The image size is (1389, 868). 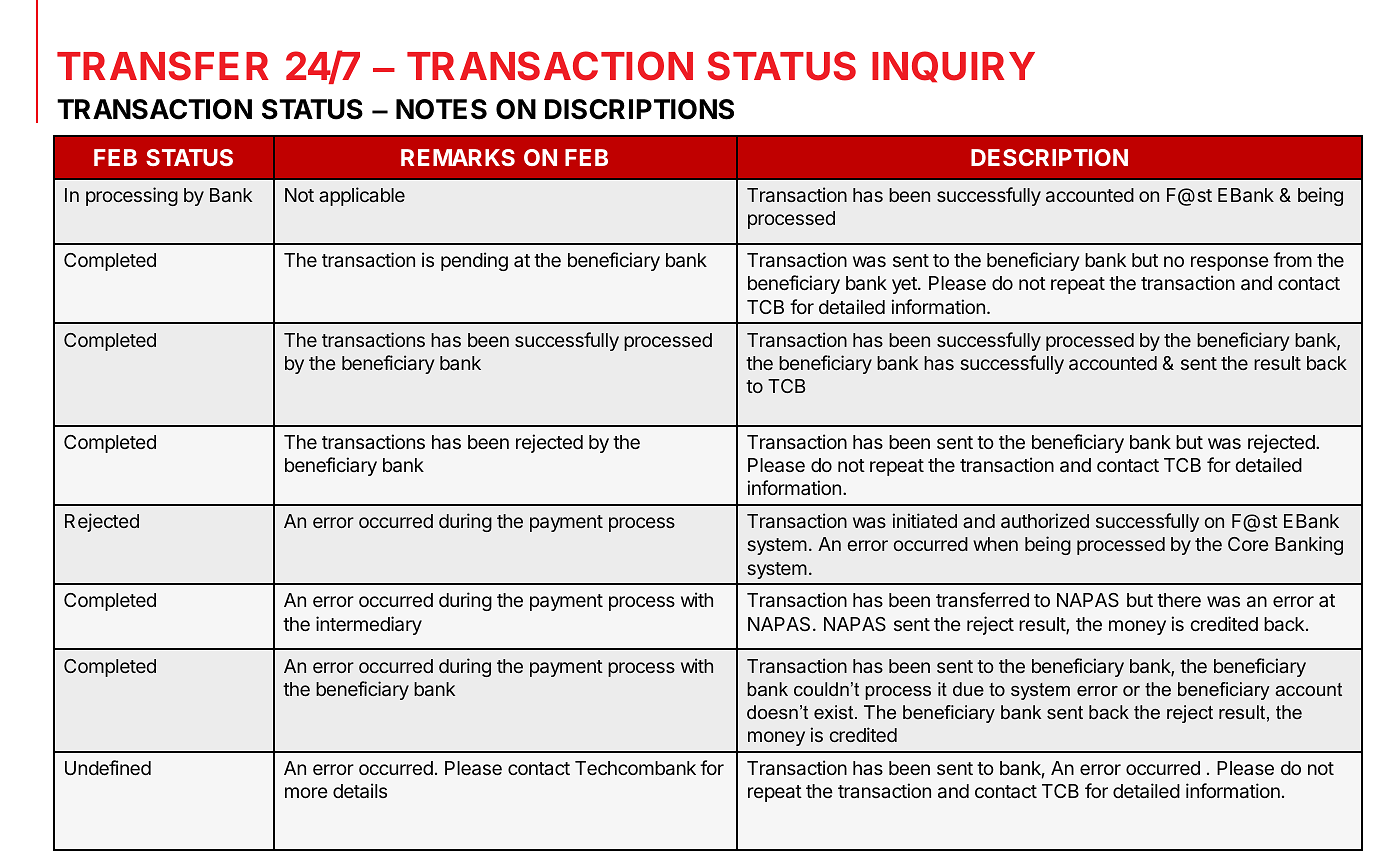 I want to click on Undefined, so click(x=108, y=767).
